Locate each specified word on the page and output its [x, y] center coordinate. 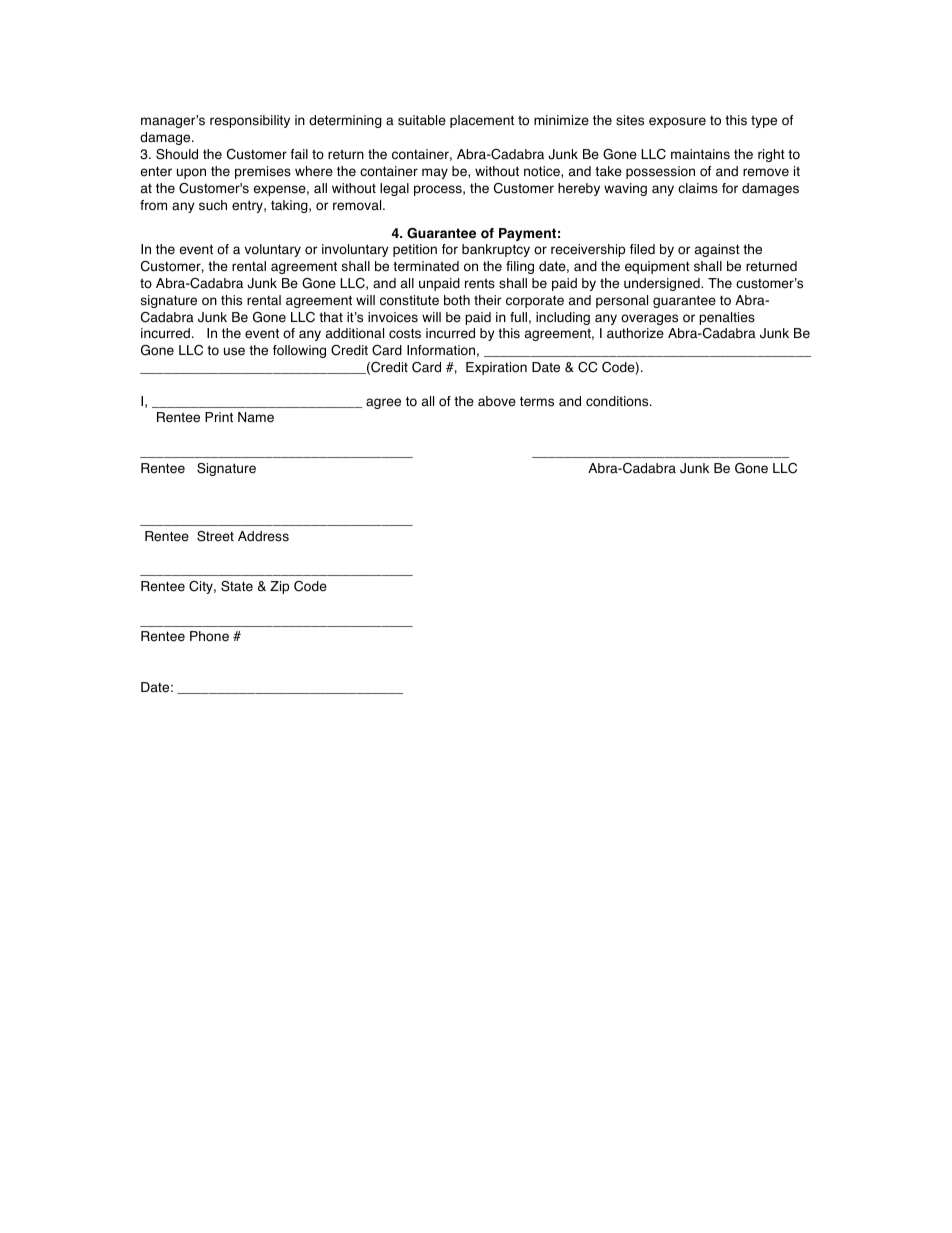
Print [219, 417]
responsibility [250, 121]
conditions [618, 401]
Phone [209, 636]
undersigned [663, 284]
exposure [677, 122]
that [331, 317]
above [497, 401]
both [457, 300]
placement [482, 121]
